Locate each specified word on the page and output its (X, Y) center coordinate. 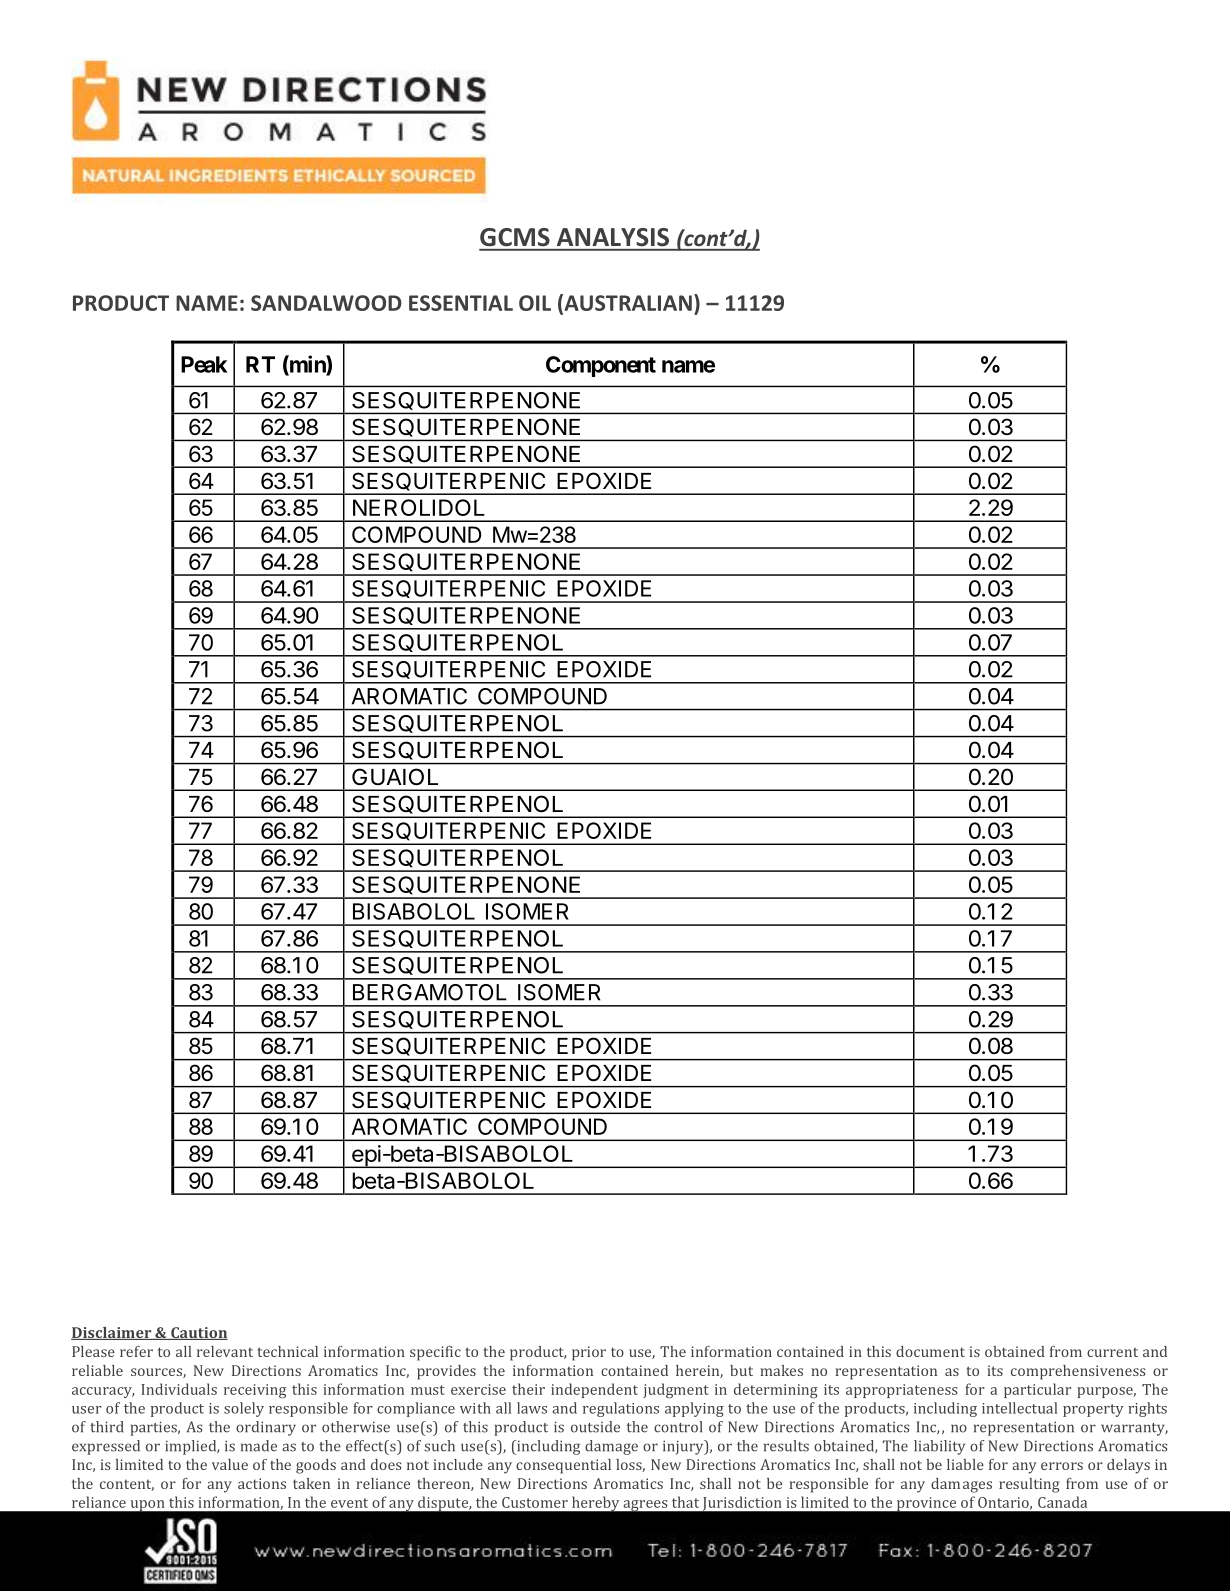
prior (589, 1353)
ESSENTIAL (461, 303)
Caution (198, 1333)
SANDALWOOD (326, 303)
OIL (535, 303)
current (1112, 1352)
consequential (563, 1466)
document (930, 1351)
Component (601, 366)
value (230, 1464)
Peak (204, 364)
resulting (1029, 1485)
